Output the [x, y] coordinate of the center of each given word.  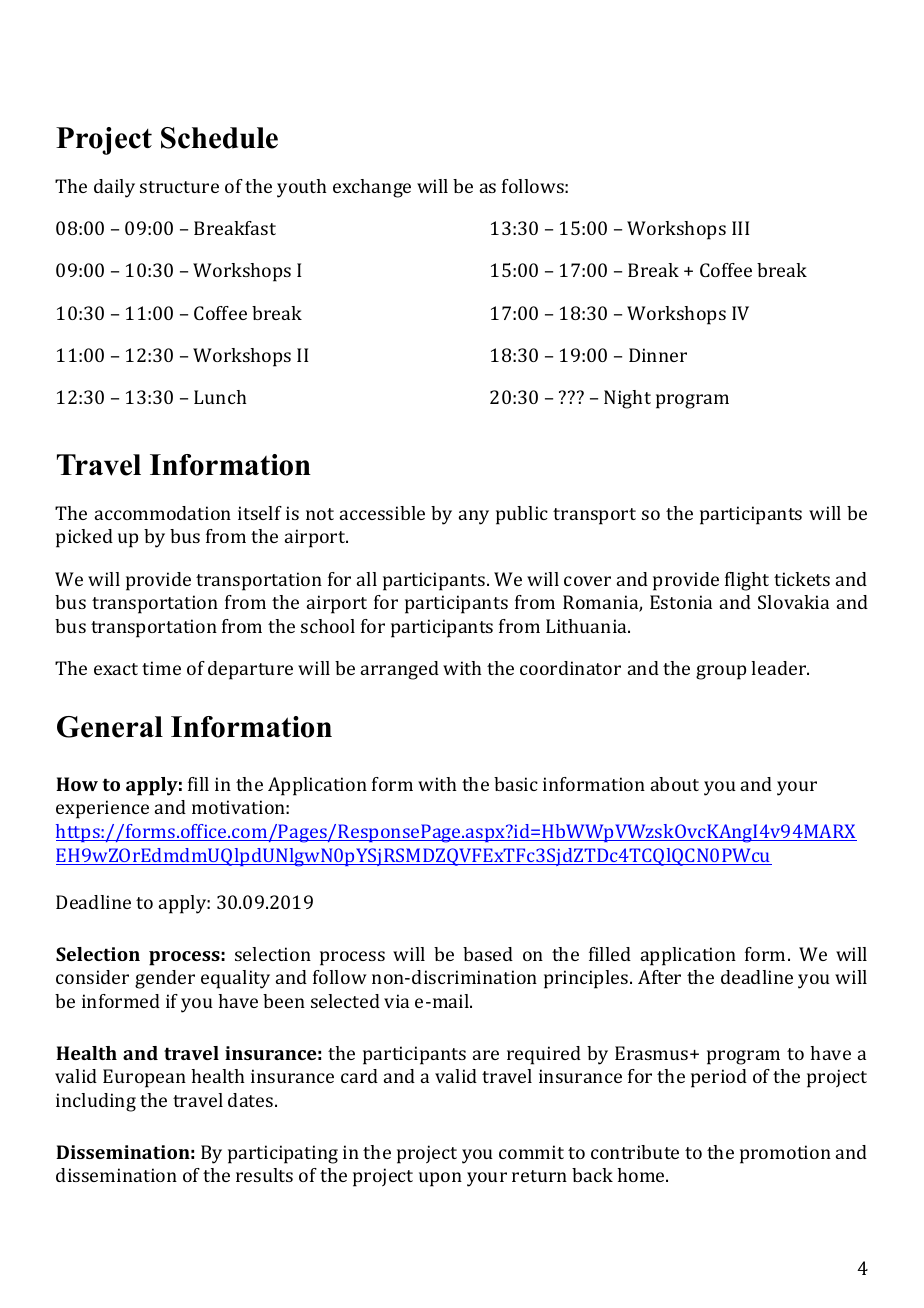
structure [179, 187]
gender [165, 979]
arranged [400, 670]
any [474, 517]
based [488, 954]
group [721, 672]
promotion [785, 1154]
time [161, 668]
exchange [372, 188]
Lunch [220, 397]
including [96, 1102]
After [659, 977]
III [740, 228]
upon [440, 1179]
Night [627, 399]
